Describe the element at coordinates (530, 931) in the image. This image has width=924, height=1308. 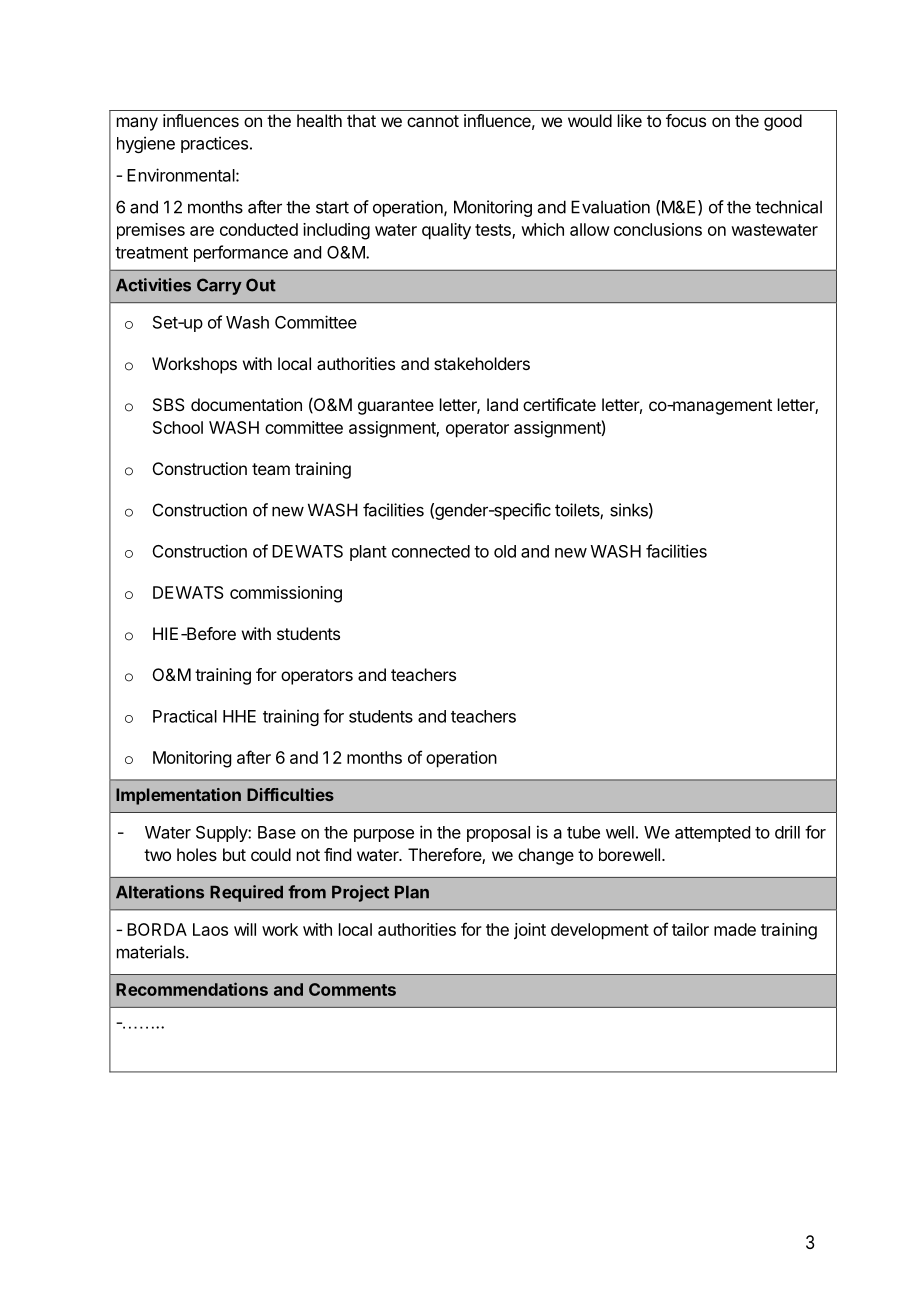
I see `joint` at that location.
